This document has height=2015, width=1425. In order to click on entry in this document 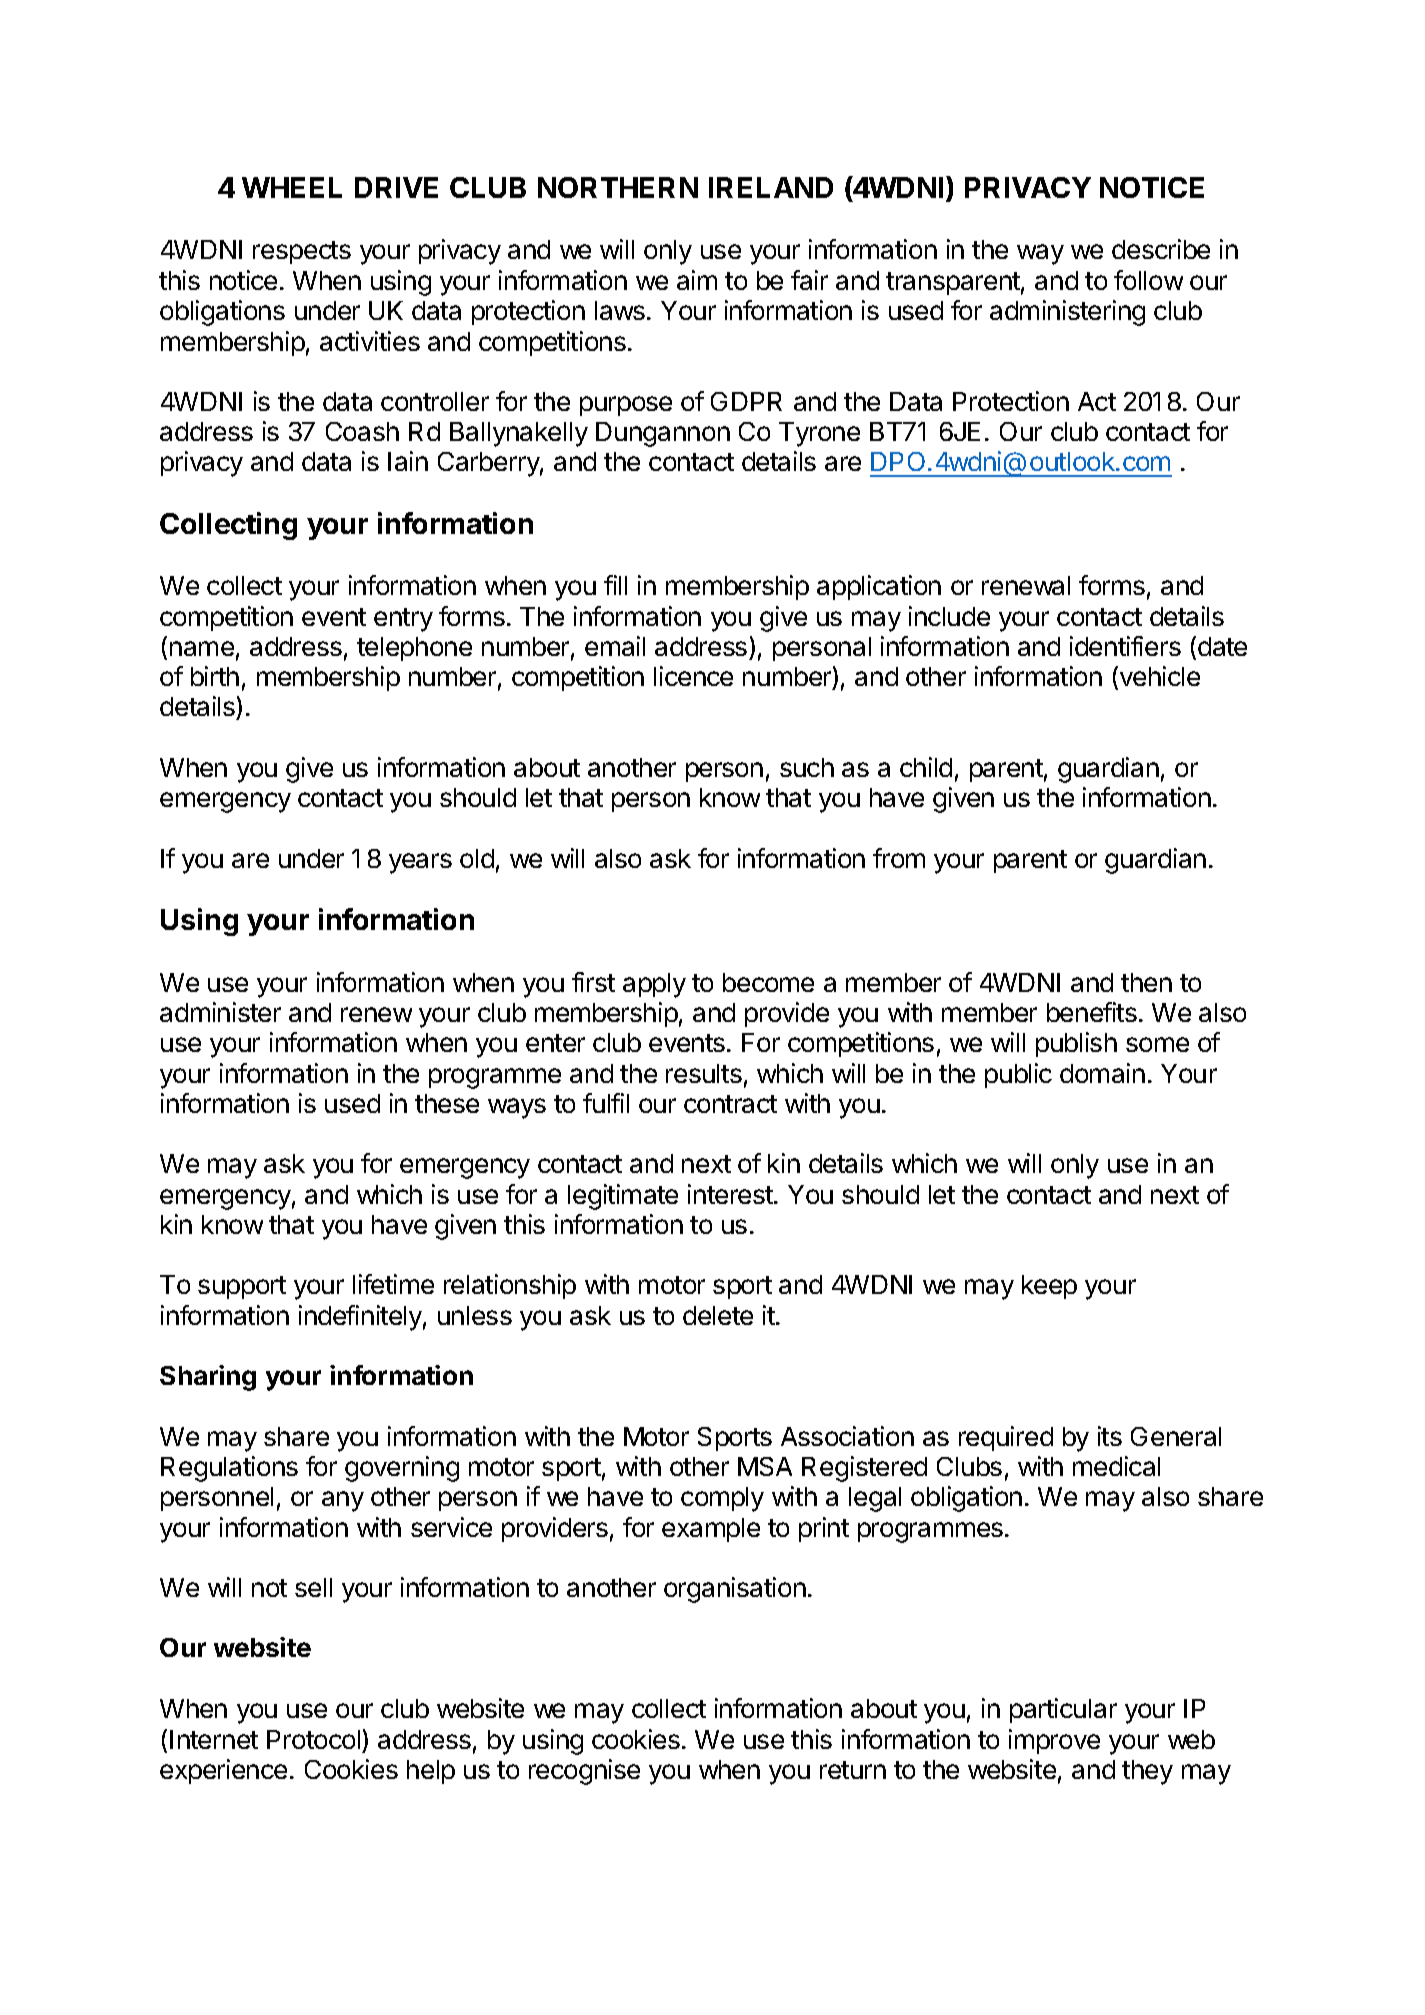, I will do `click(403, 620)`.
